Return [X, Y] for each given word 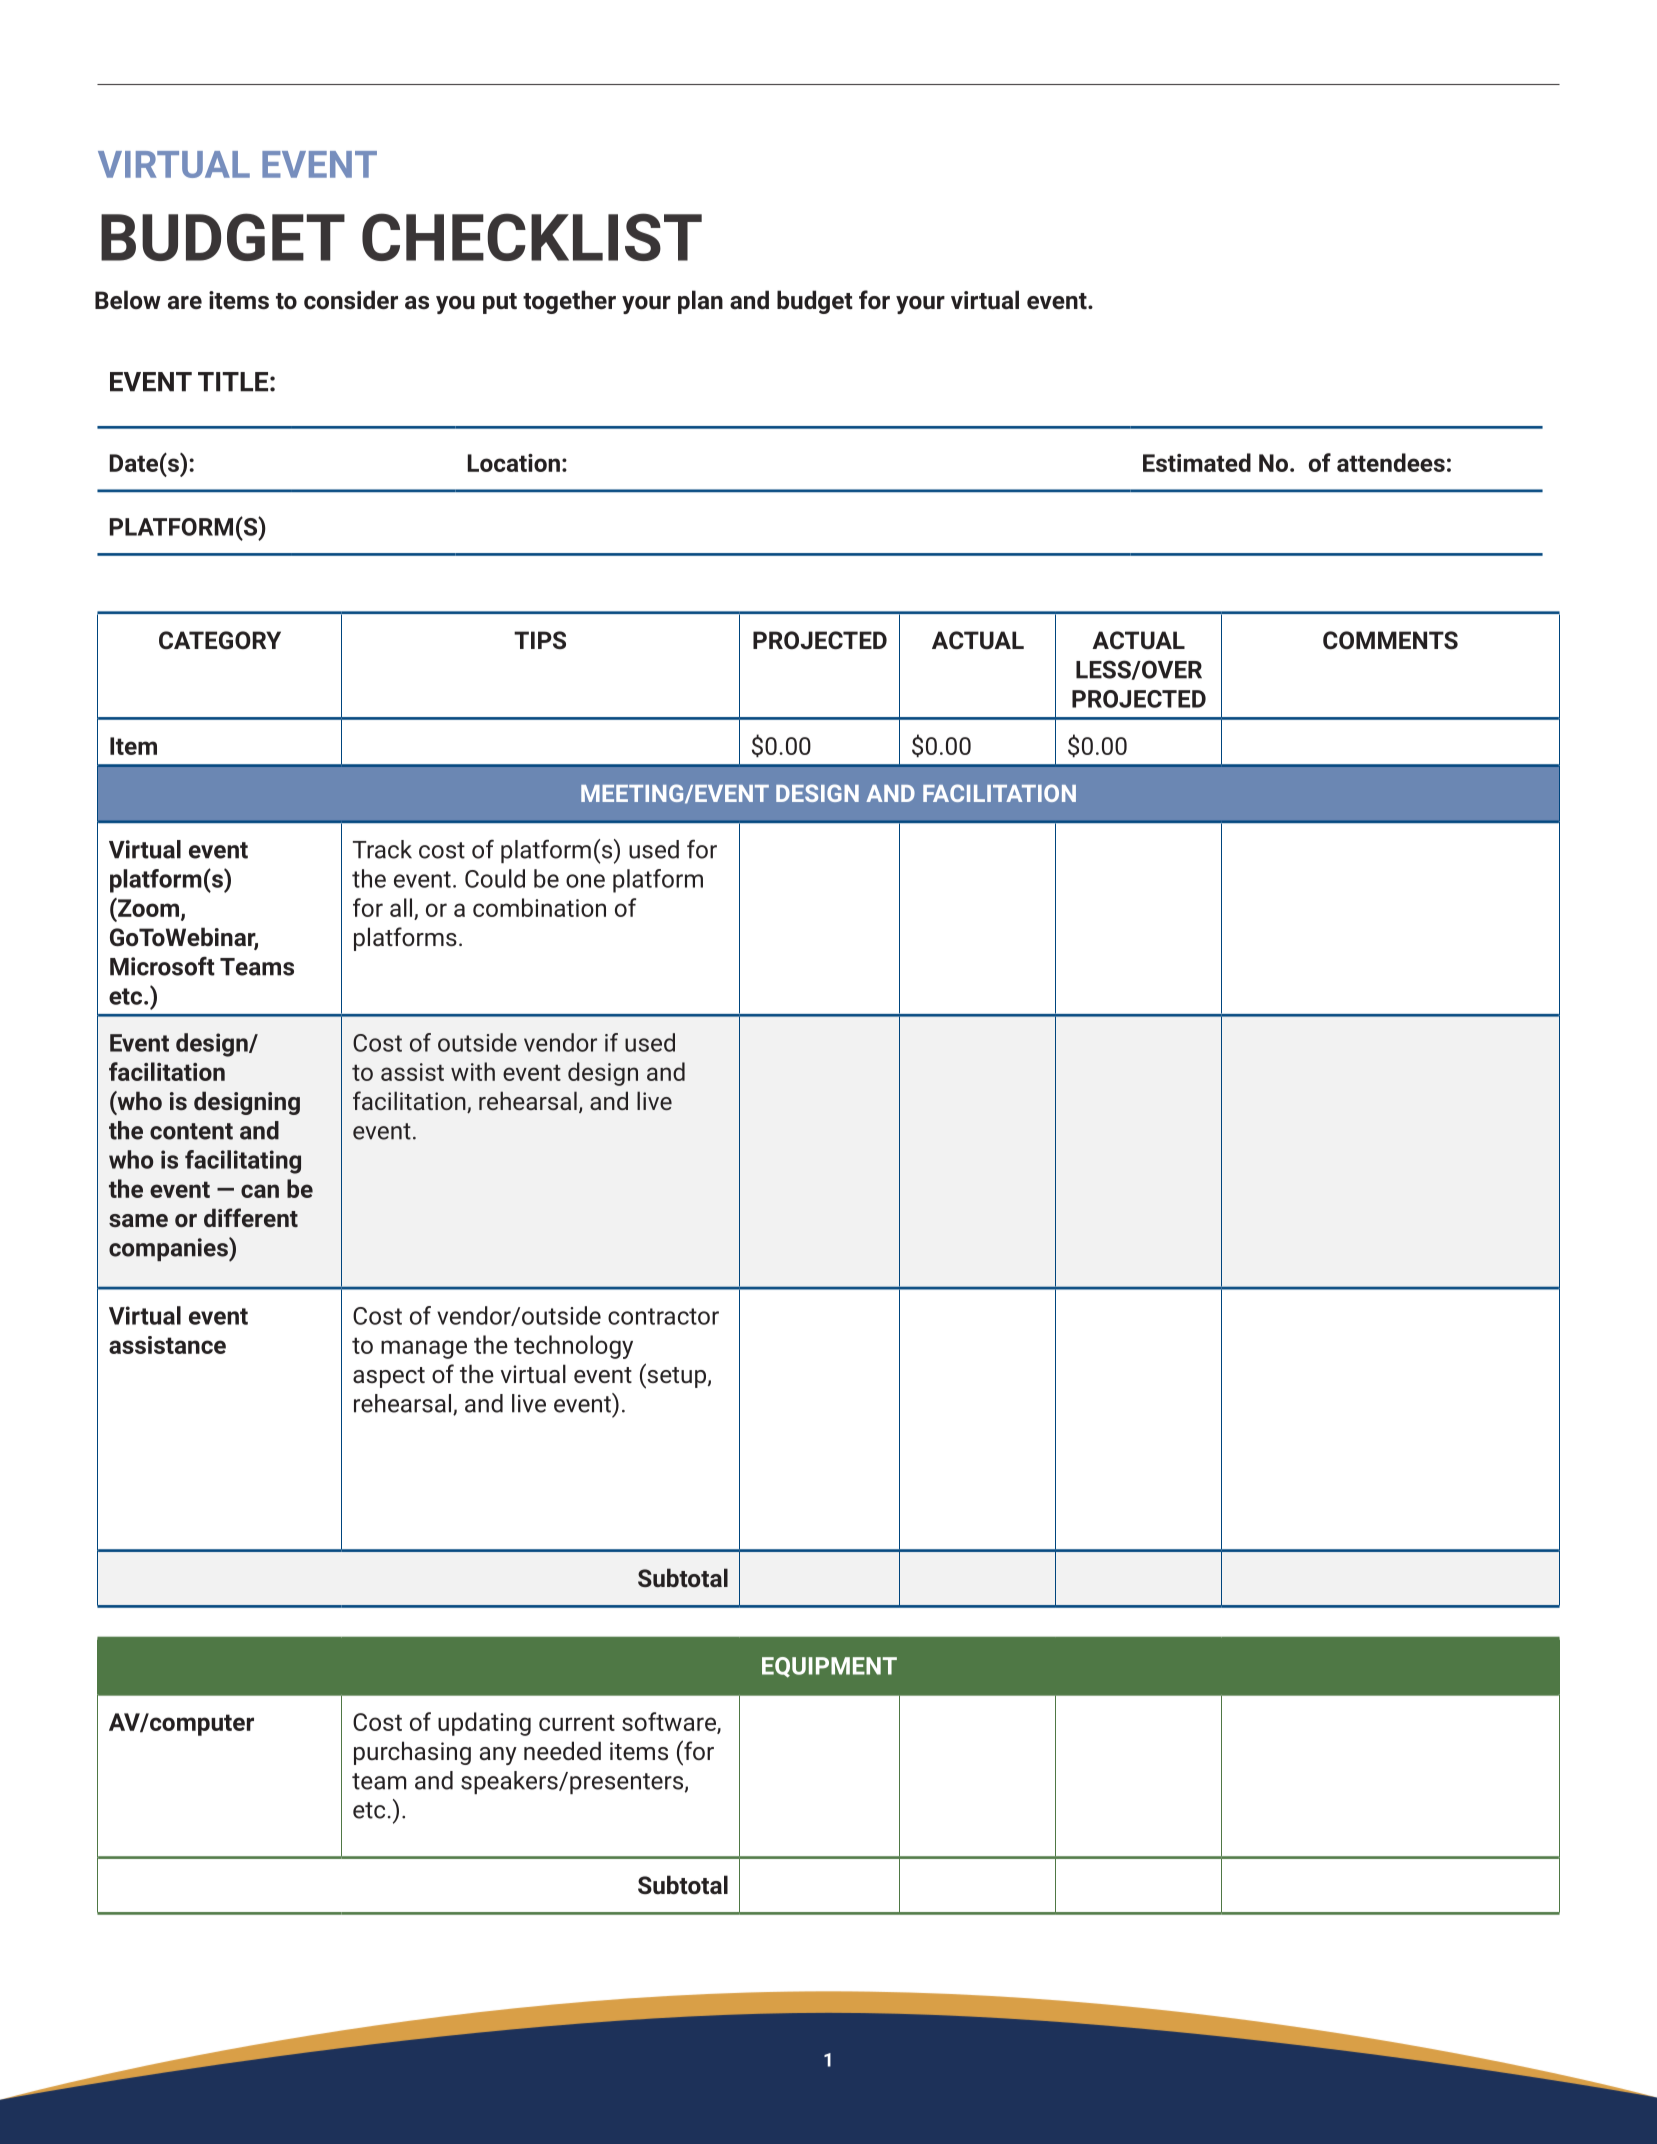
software [670, 1722]
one [585, 881]
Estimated [1197, 462]
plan [700, 302]
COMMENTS [1390, 640]
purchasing [412, 1753]
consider [351, 299]
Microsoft [162, 966]
